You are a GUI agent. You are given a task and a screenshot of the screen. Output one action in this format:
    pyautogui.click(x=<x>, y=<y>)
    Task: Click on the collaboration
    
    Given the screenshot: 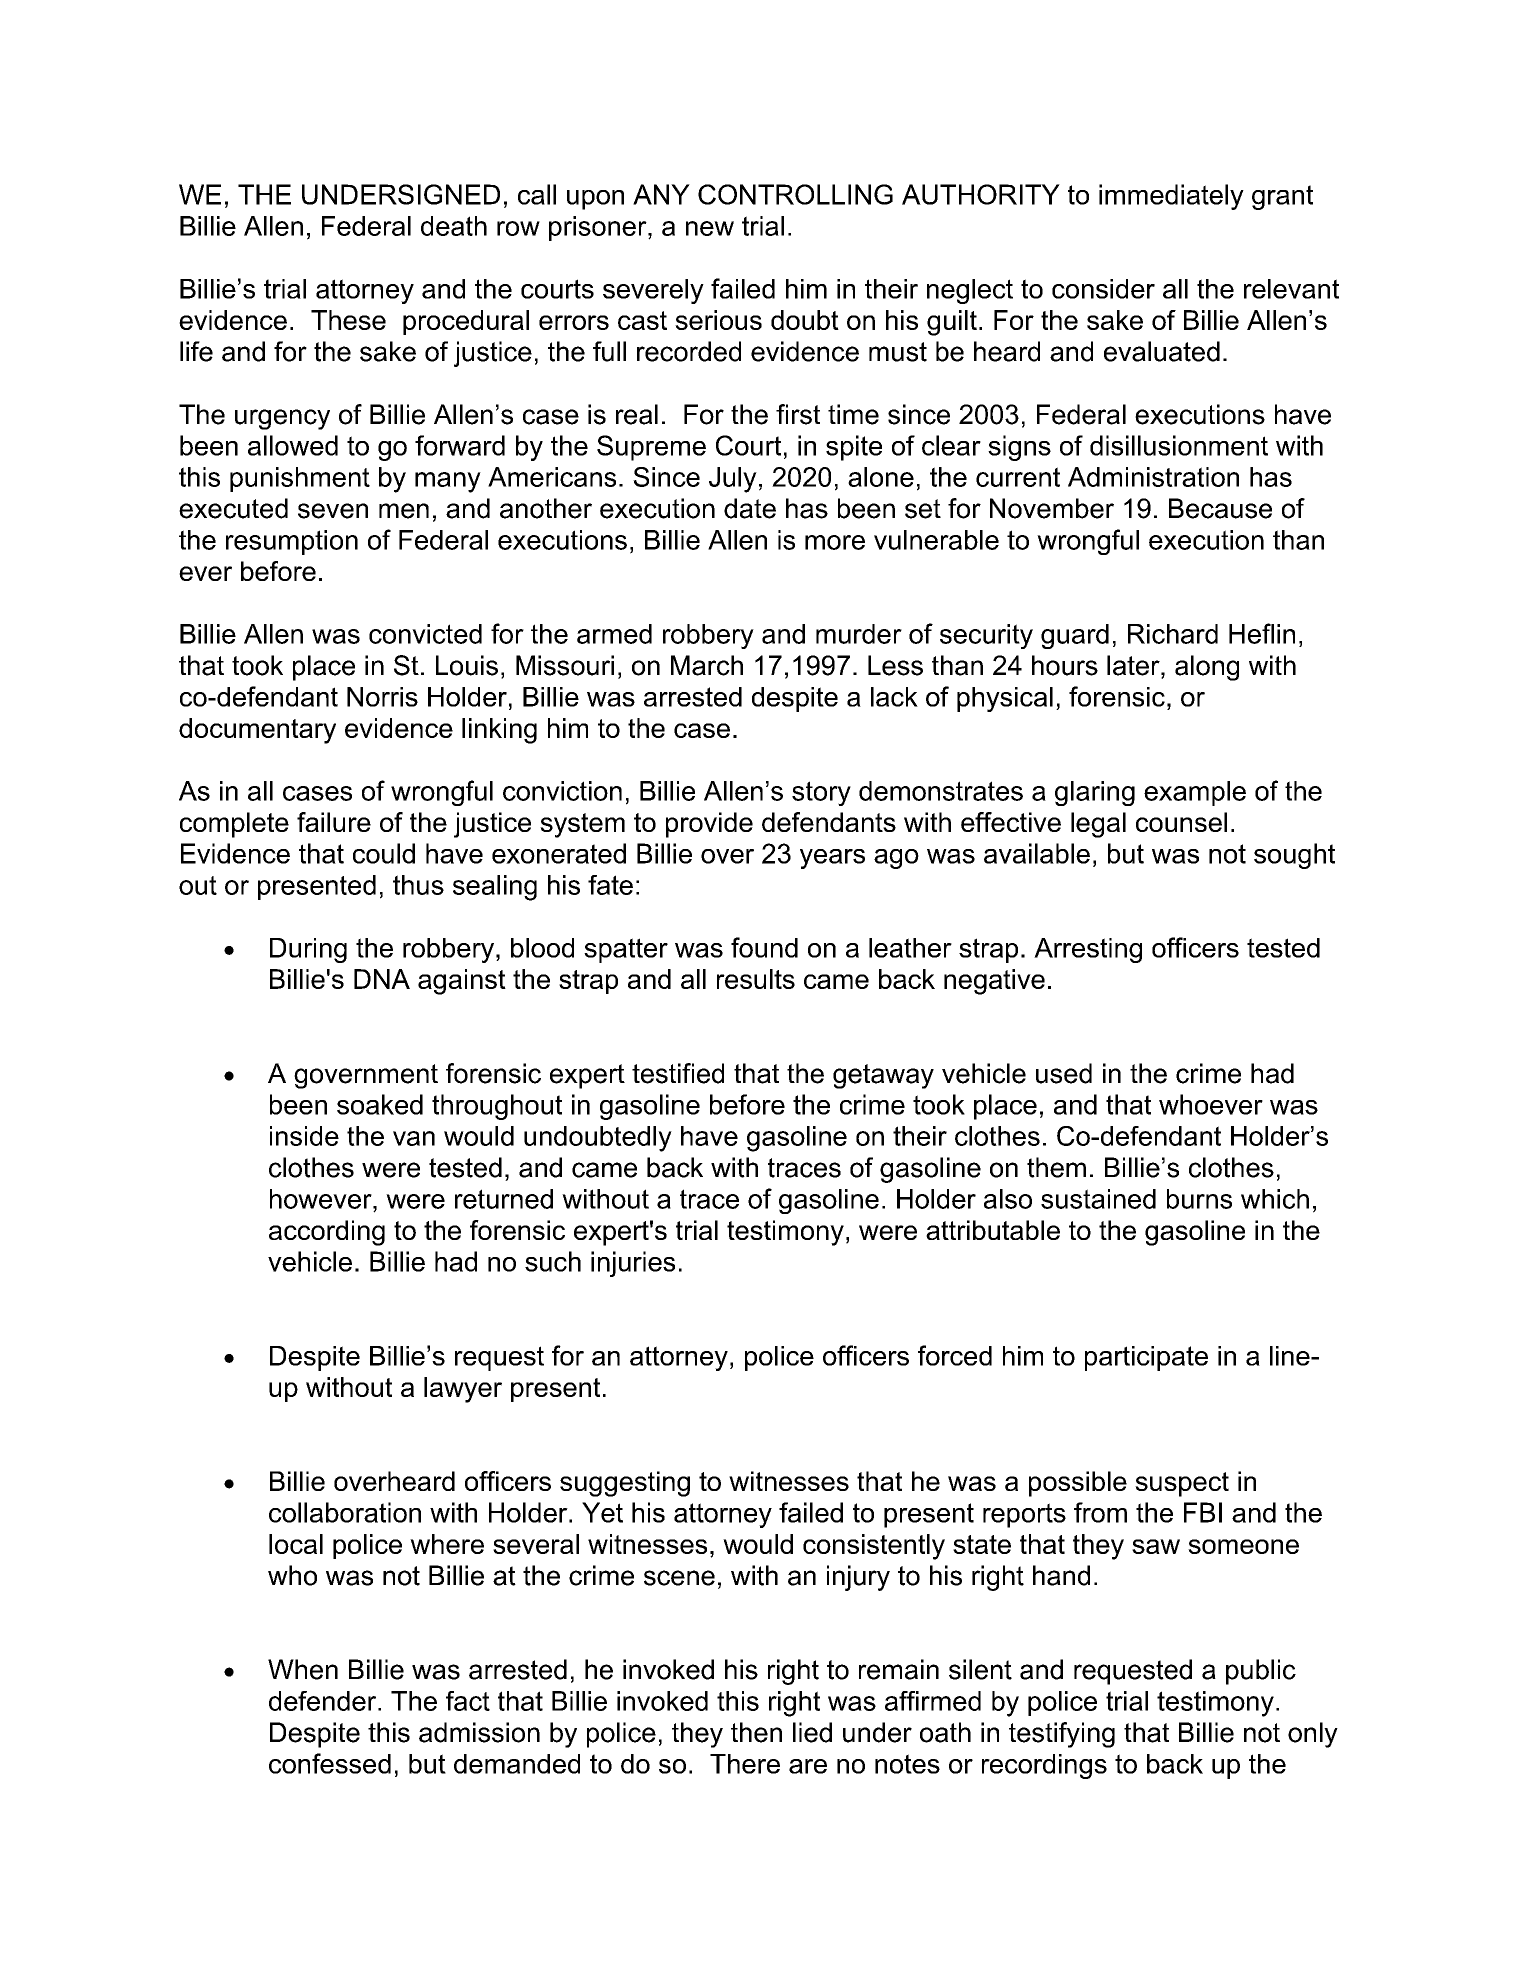 What is the action you would take?
    pyautogui.click(x=345, y=1512)
